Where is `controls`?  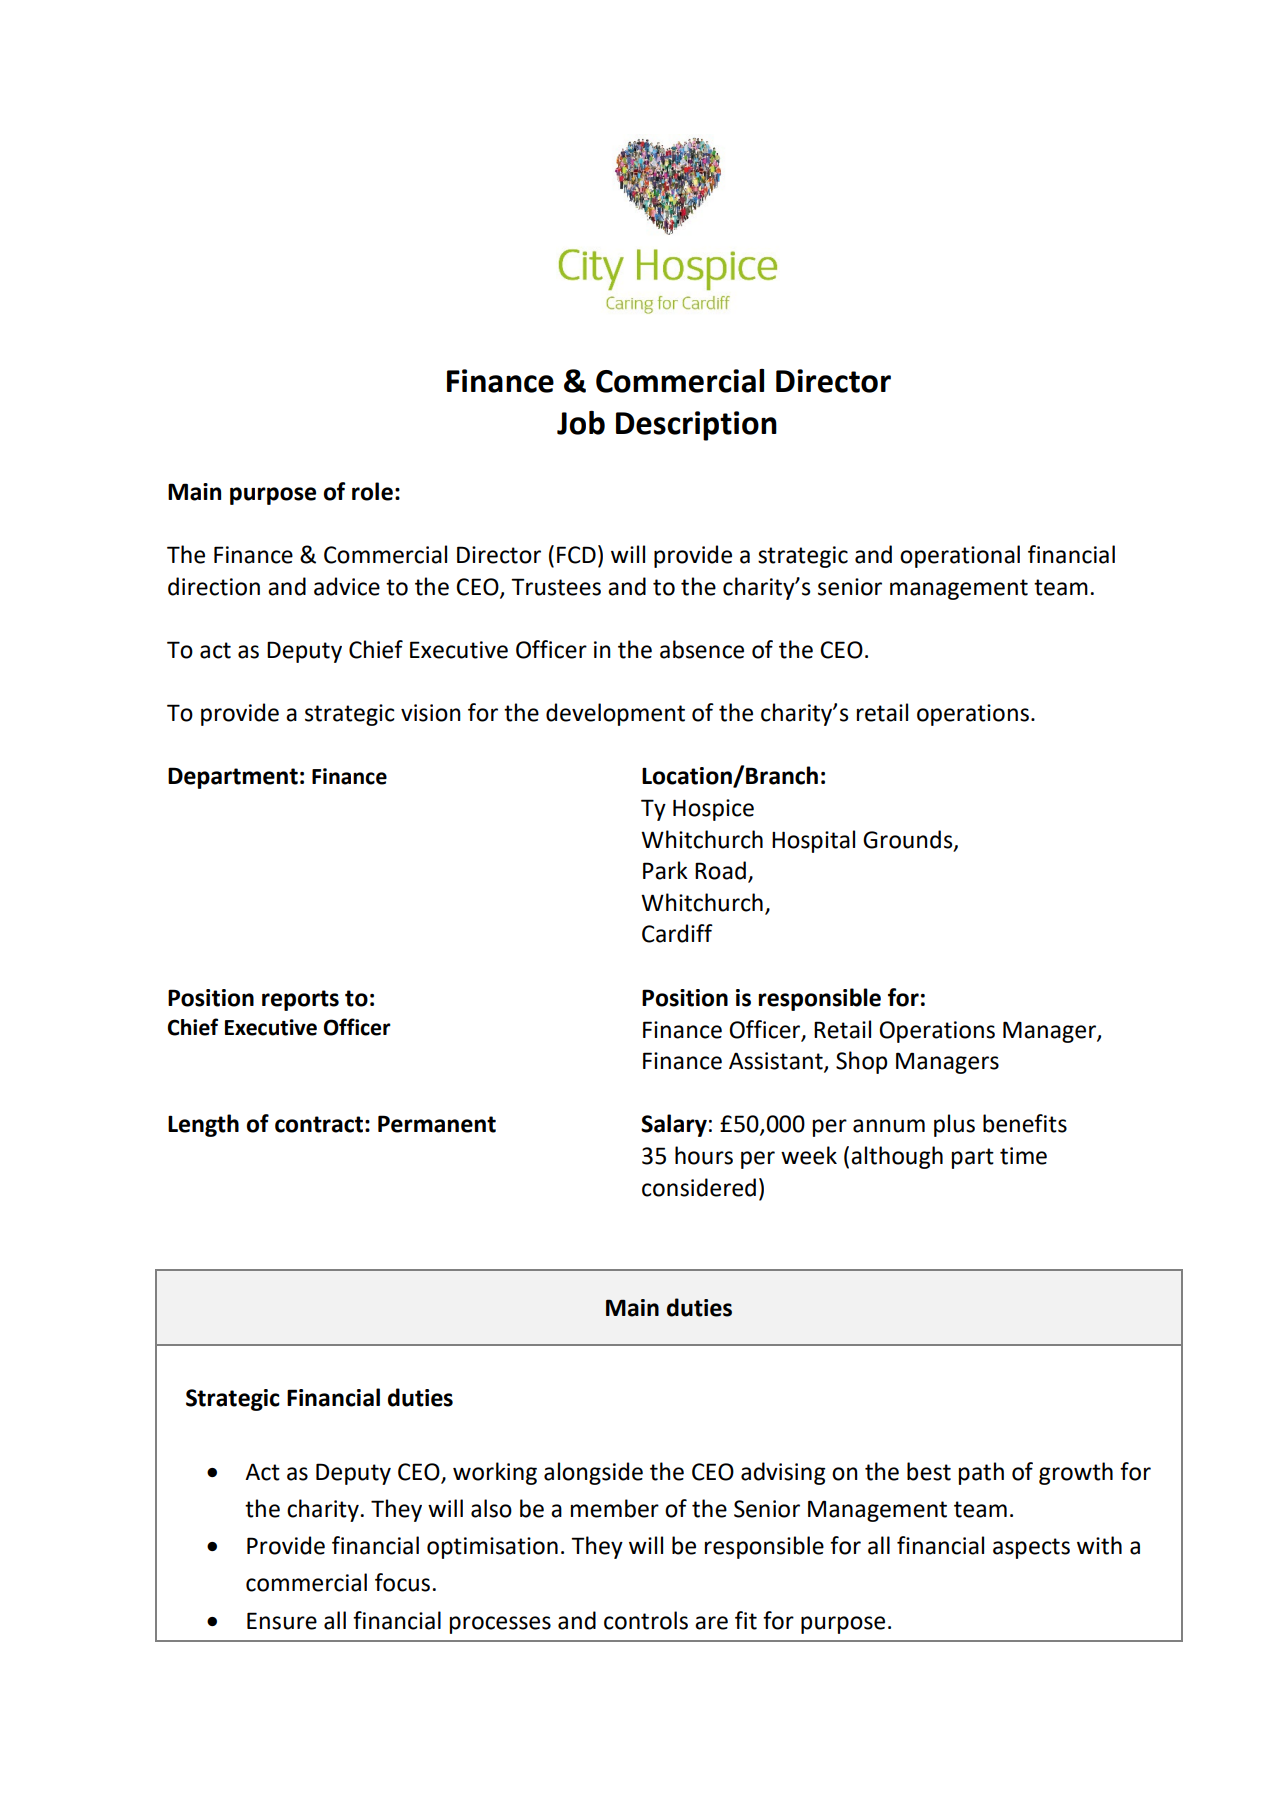
controls is located at coordinates (646, 1620).
